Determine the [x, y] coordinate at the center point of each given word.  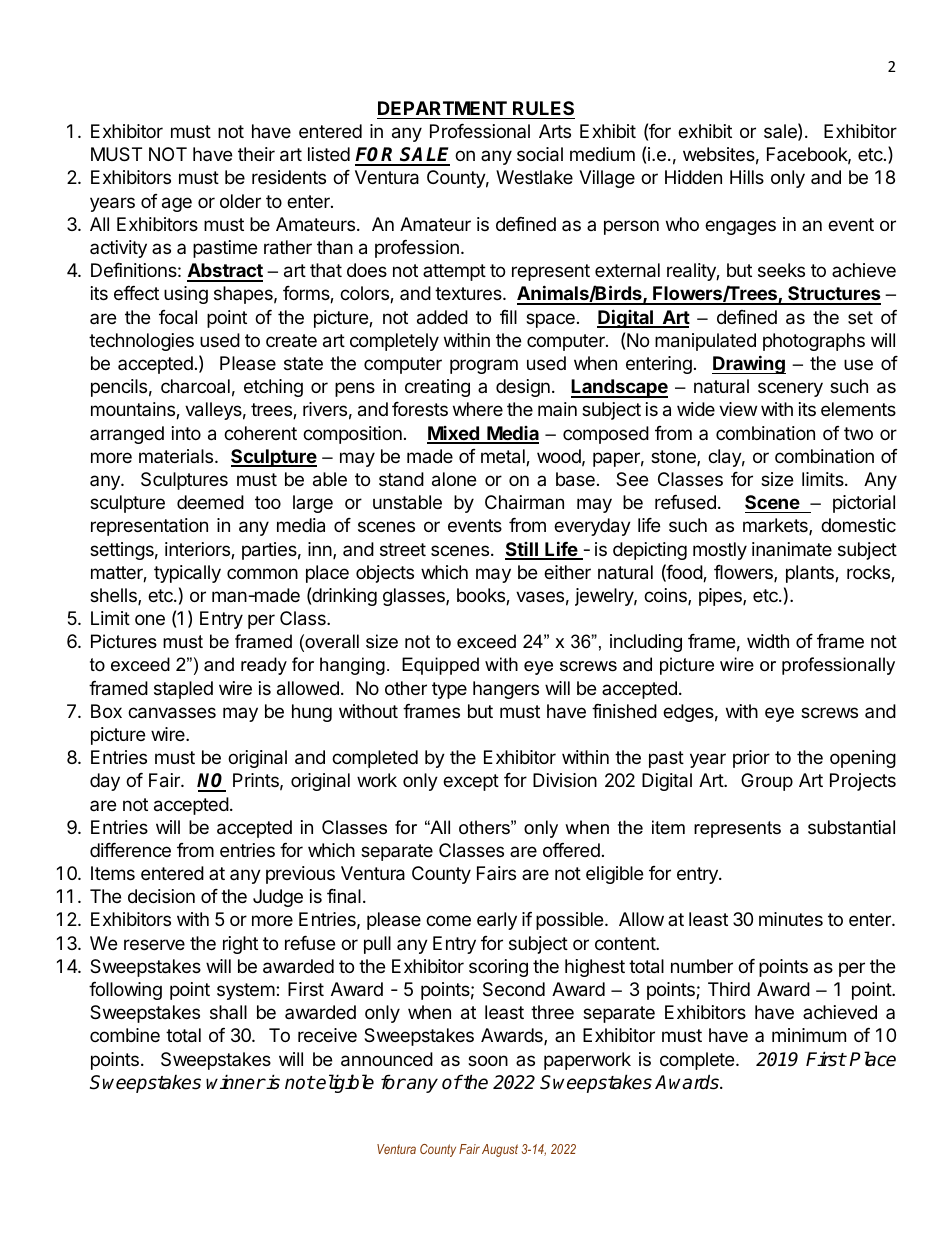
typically [187, 574]
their [256, 154]
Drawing [749, 364]
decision [161, 896]
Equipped [440, 666]
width [768, 641]
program [484, 366]
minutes [791, 919]
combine [125, 1035]
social [540, 154]
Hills [747, 177]
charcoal [195, 386]
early [497, 921]
